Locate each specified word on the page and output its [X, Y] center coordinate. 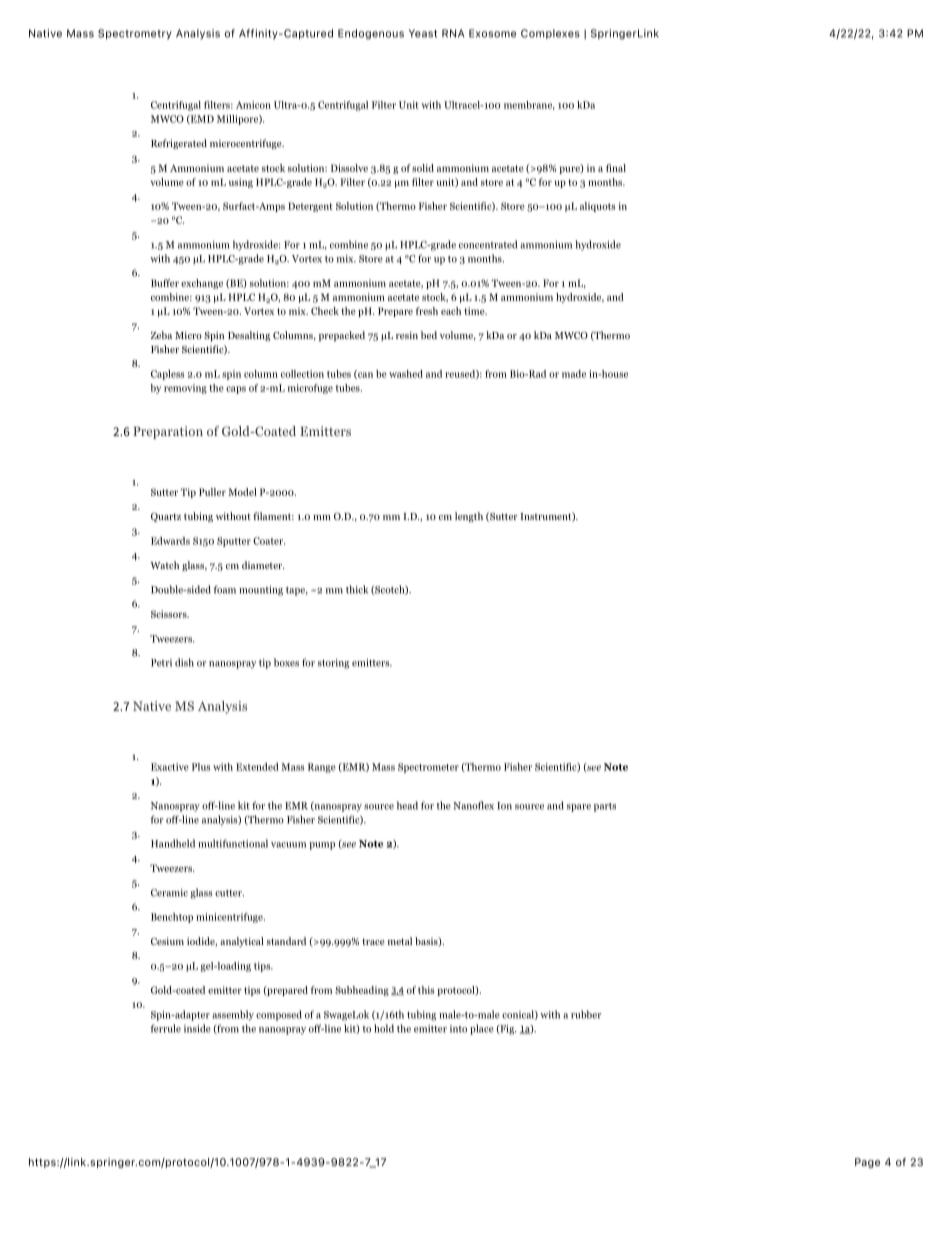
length [469, 517]
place [482, 1029]
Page [867, 1163]
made [574, 374]
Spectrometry [135, 34]
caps [236, 390]
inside [197, 1028]
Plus [201, 767]
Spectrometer [428, 768]
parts [605, 807]
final [616, 168]
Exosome [492, 33]
